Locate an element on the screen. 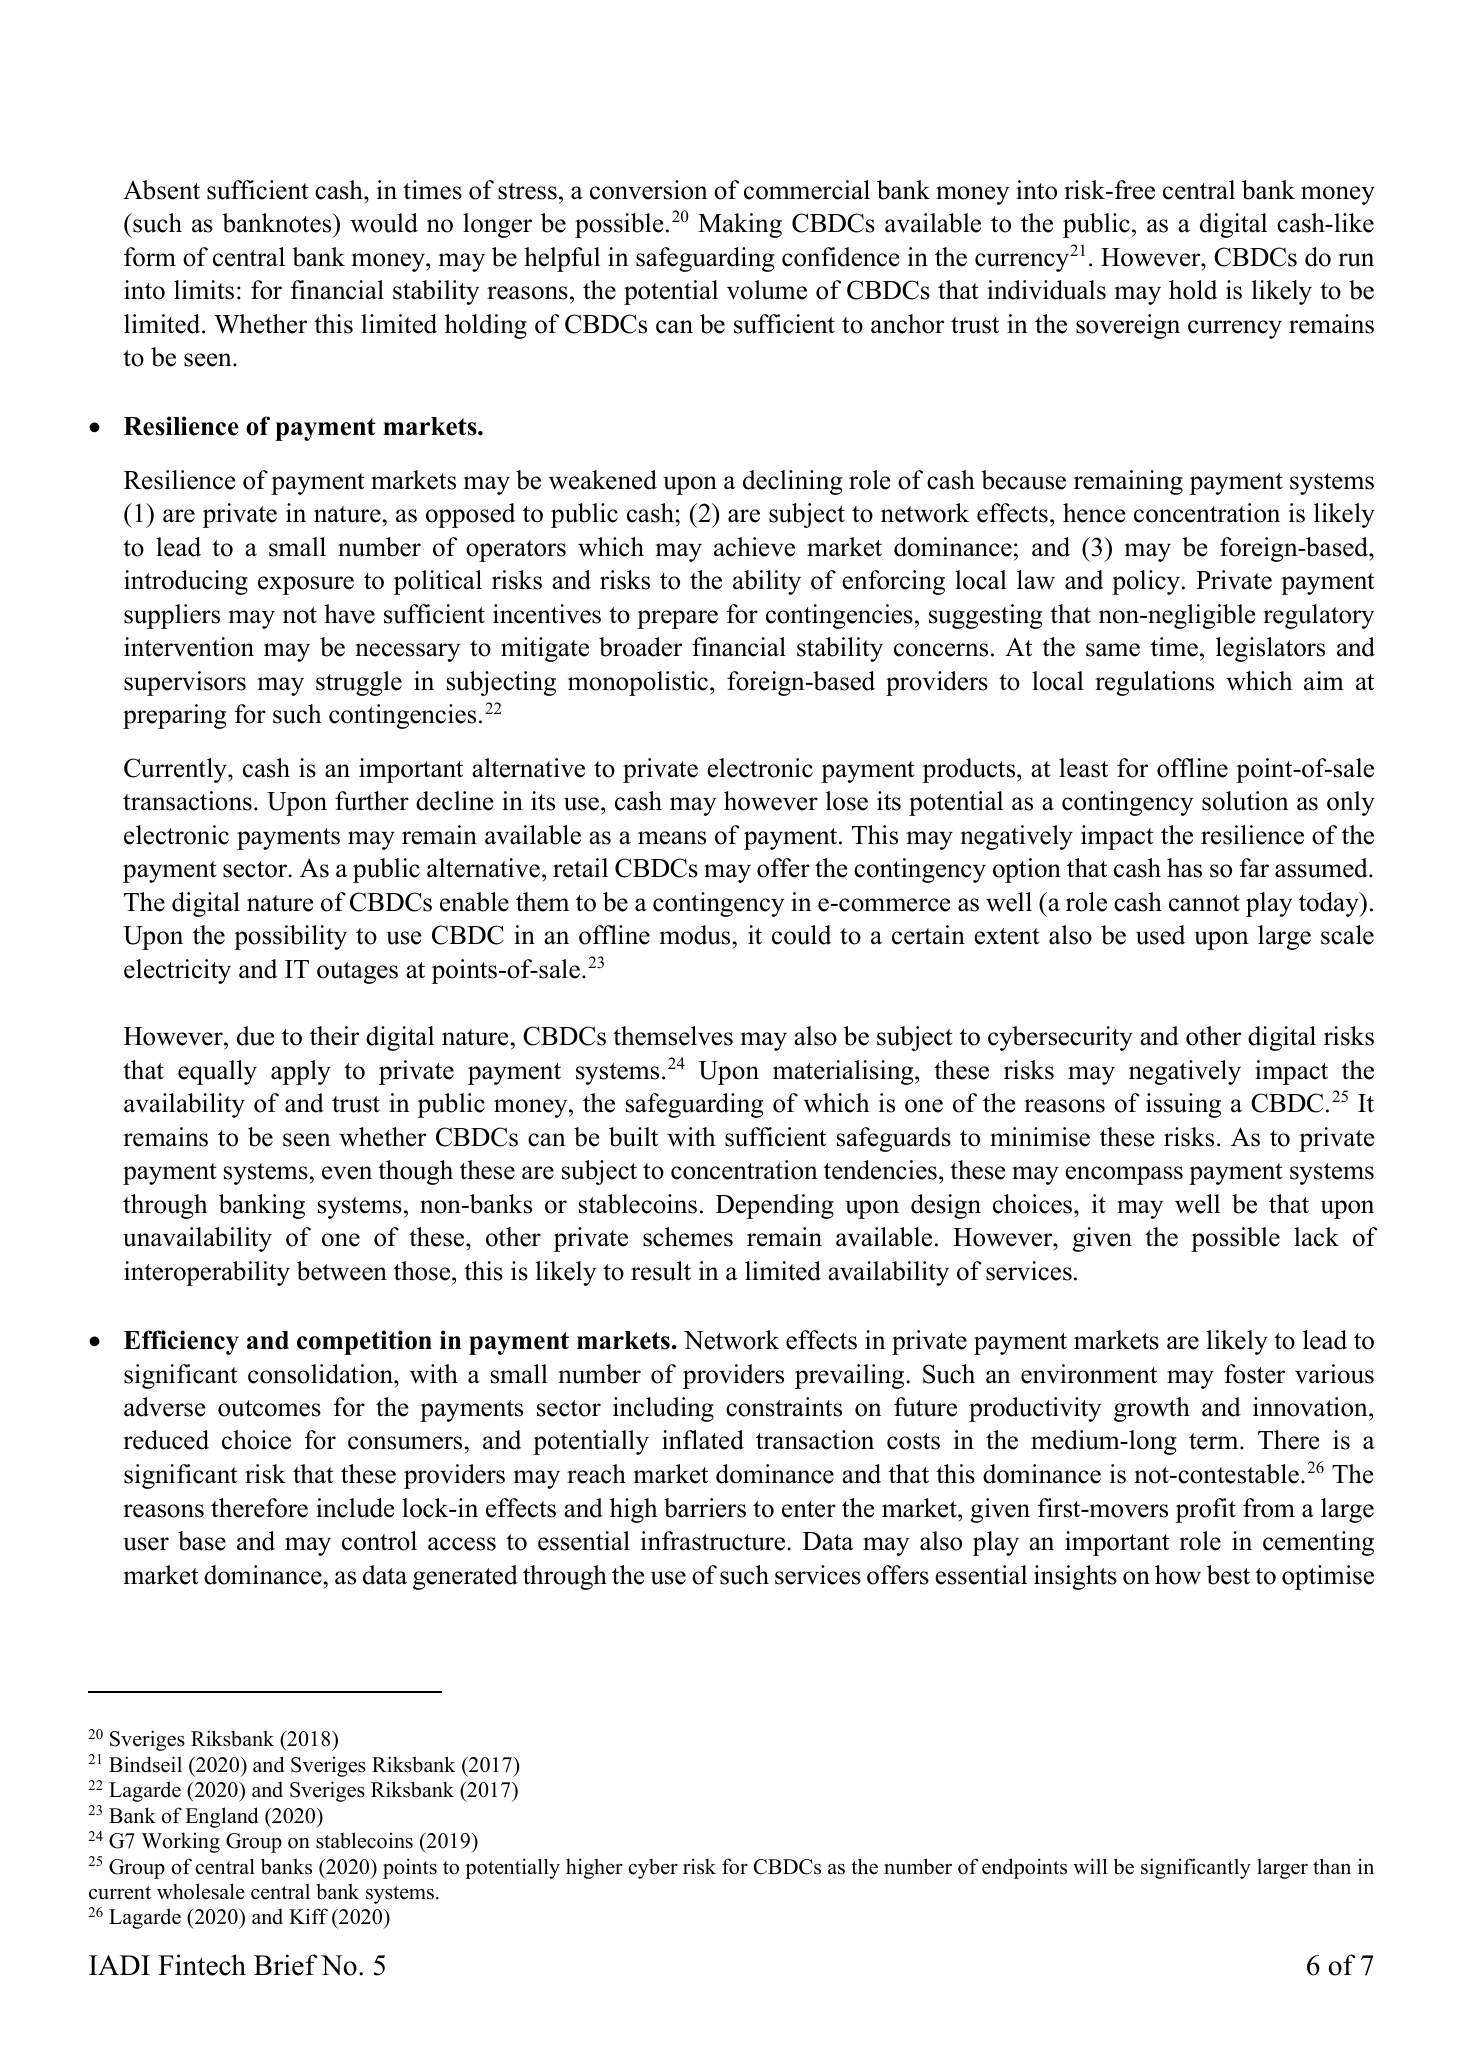 This screenshot has width=1463, height=2069. solution is located at coordinates (1245, 801).
